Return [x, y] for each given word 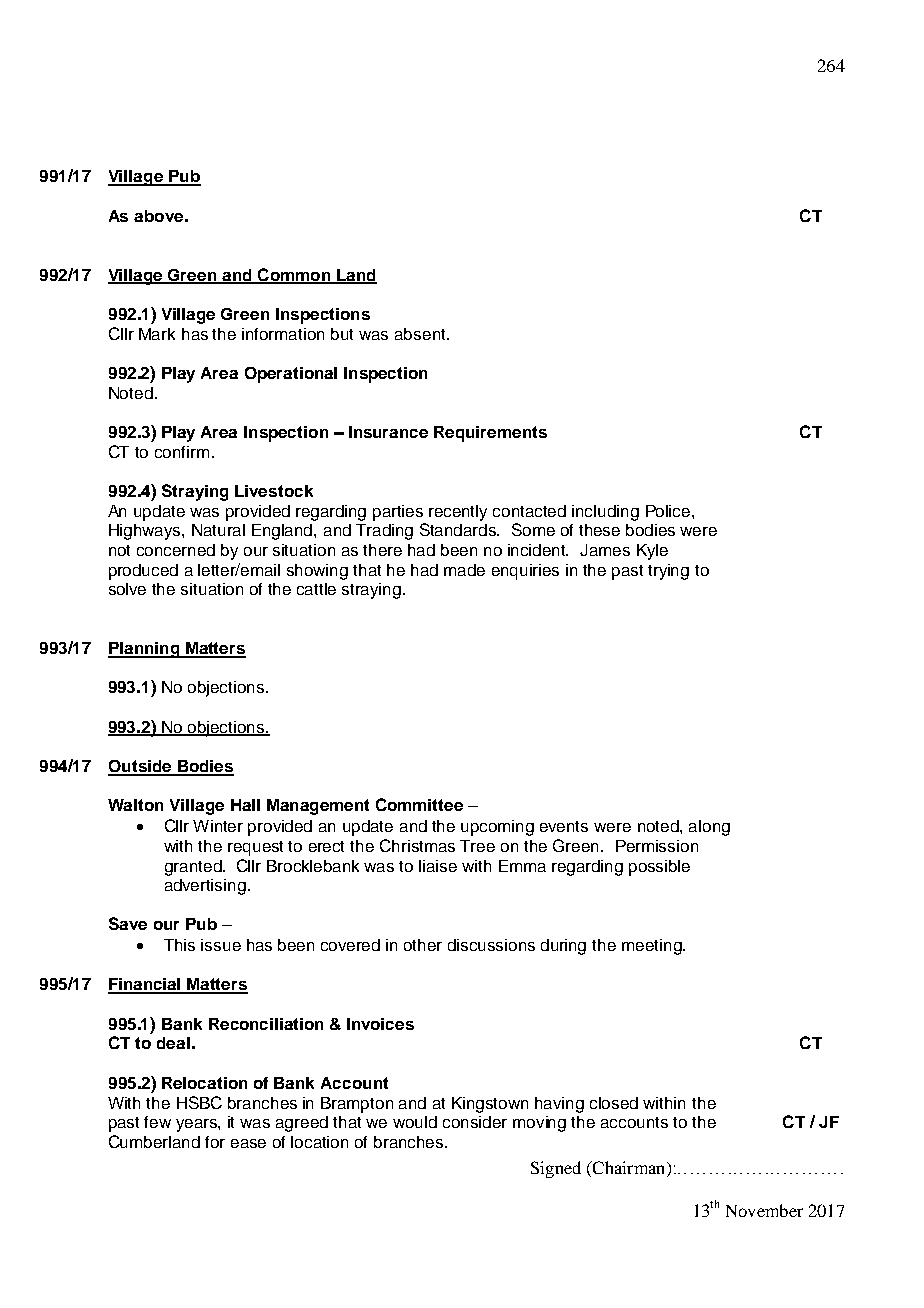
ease [248, 1143]
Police [669, 511]
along [709, 828]
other [423, 945]
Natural [218, 530]
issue [221, 945]
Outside [141, 767]
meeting [653, 947]
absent [421, 334]
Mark [157, 334]
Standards [459, 529]
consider [475, 1122]
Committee [419, 804]
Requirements [490, 434]
